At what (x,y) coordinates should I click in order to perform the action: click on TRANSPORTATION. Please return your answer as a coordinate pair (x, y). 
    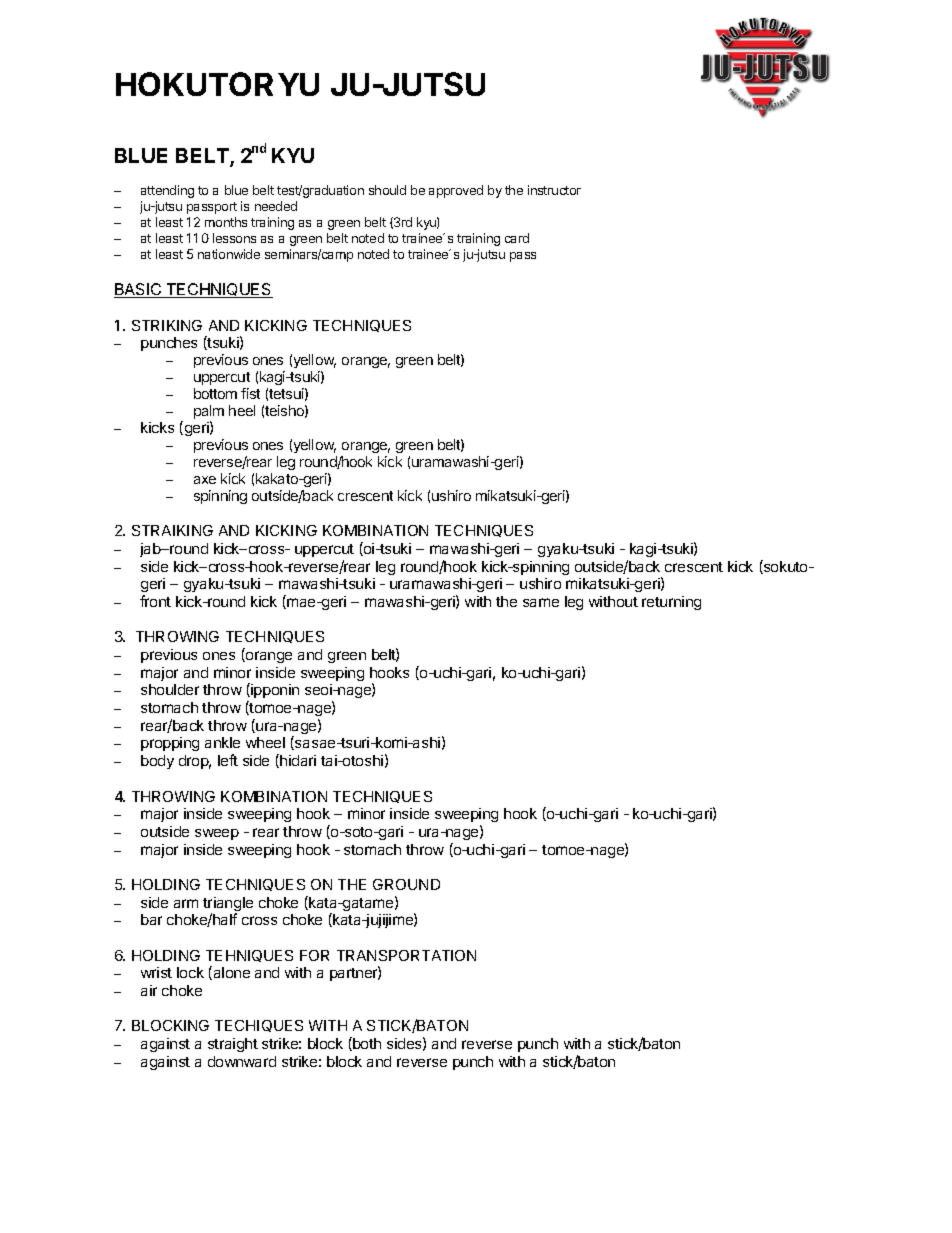
    Looking at the image, I should click on (406, 955).
